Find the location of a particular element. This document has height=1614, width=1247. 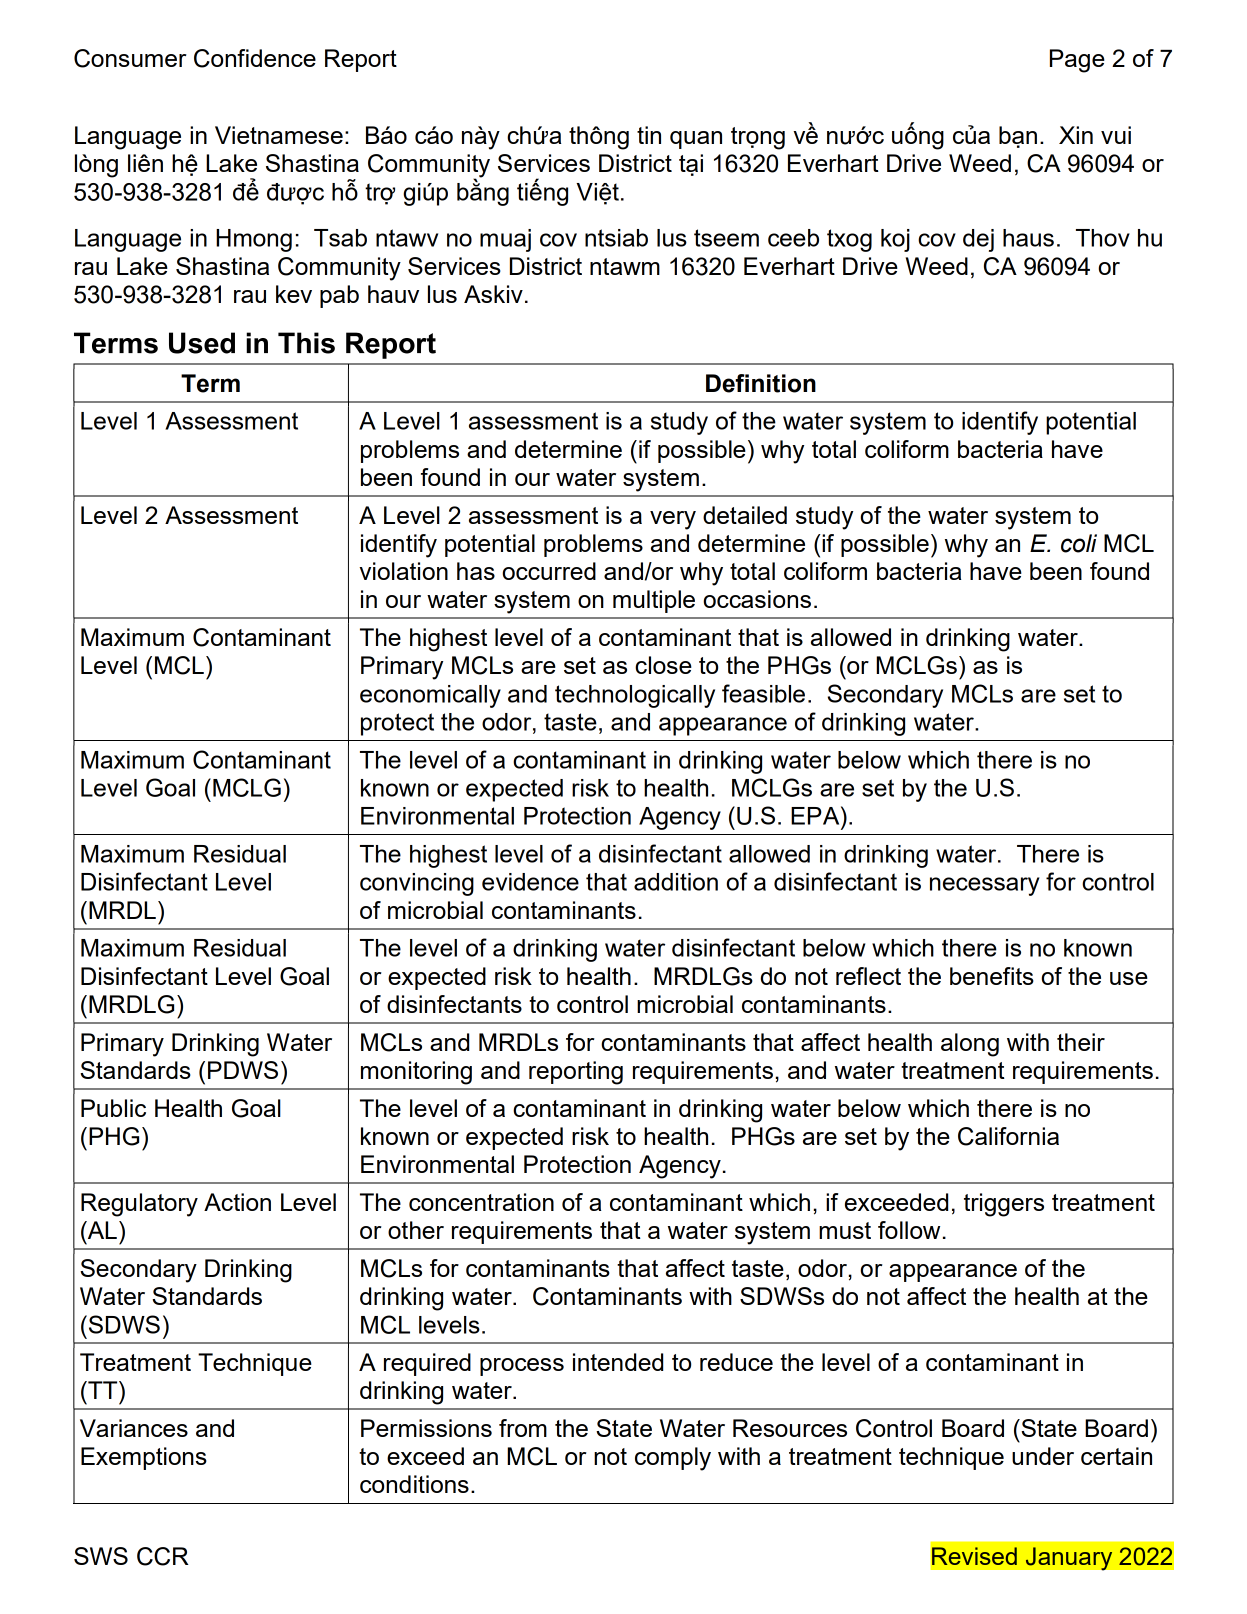

concentration is located at coordinates (481, 1202).
